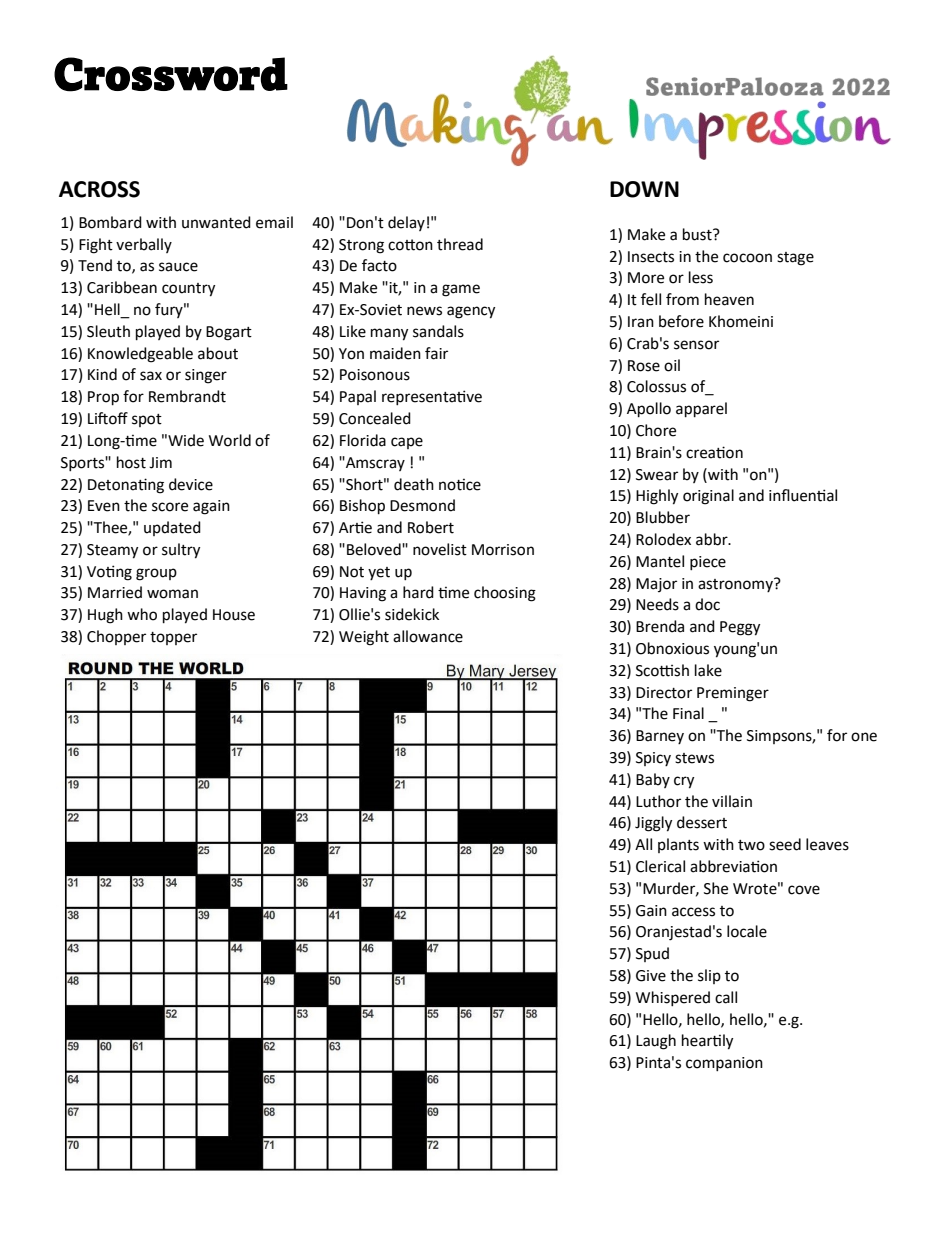 The width and height of the document is (952, 1233). Describe the element at coordinates (651, 976) in the document. I see `Give` at that location.
